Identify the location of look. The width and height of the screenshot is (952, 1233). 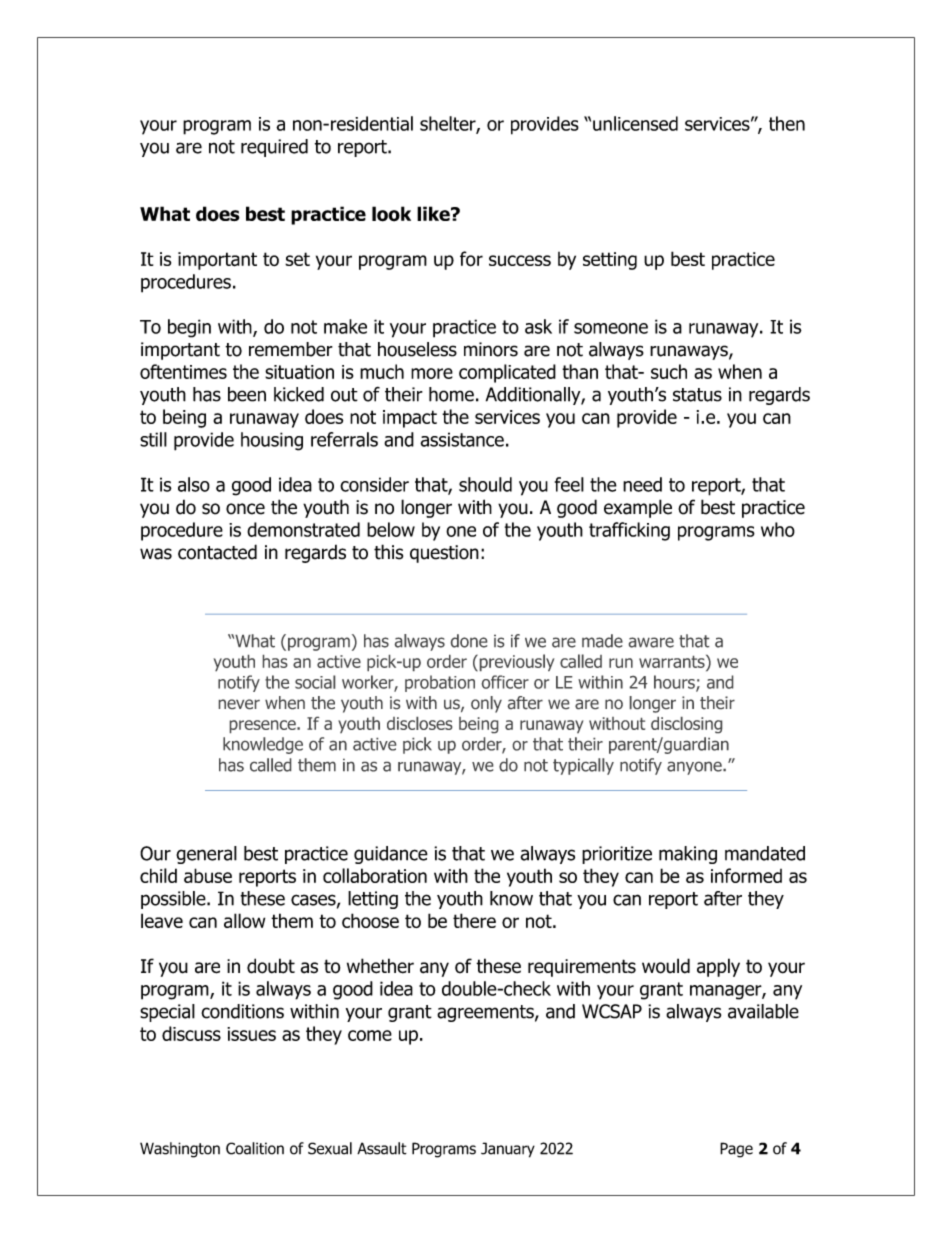
(391, 214).
